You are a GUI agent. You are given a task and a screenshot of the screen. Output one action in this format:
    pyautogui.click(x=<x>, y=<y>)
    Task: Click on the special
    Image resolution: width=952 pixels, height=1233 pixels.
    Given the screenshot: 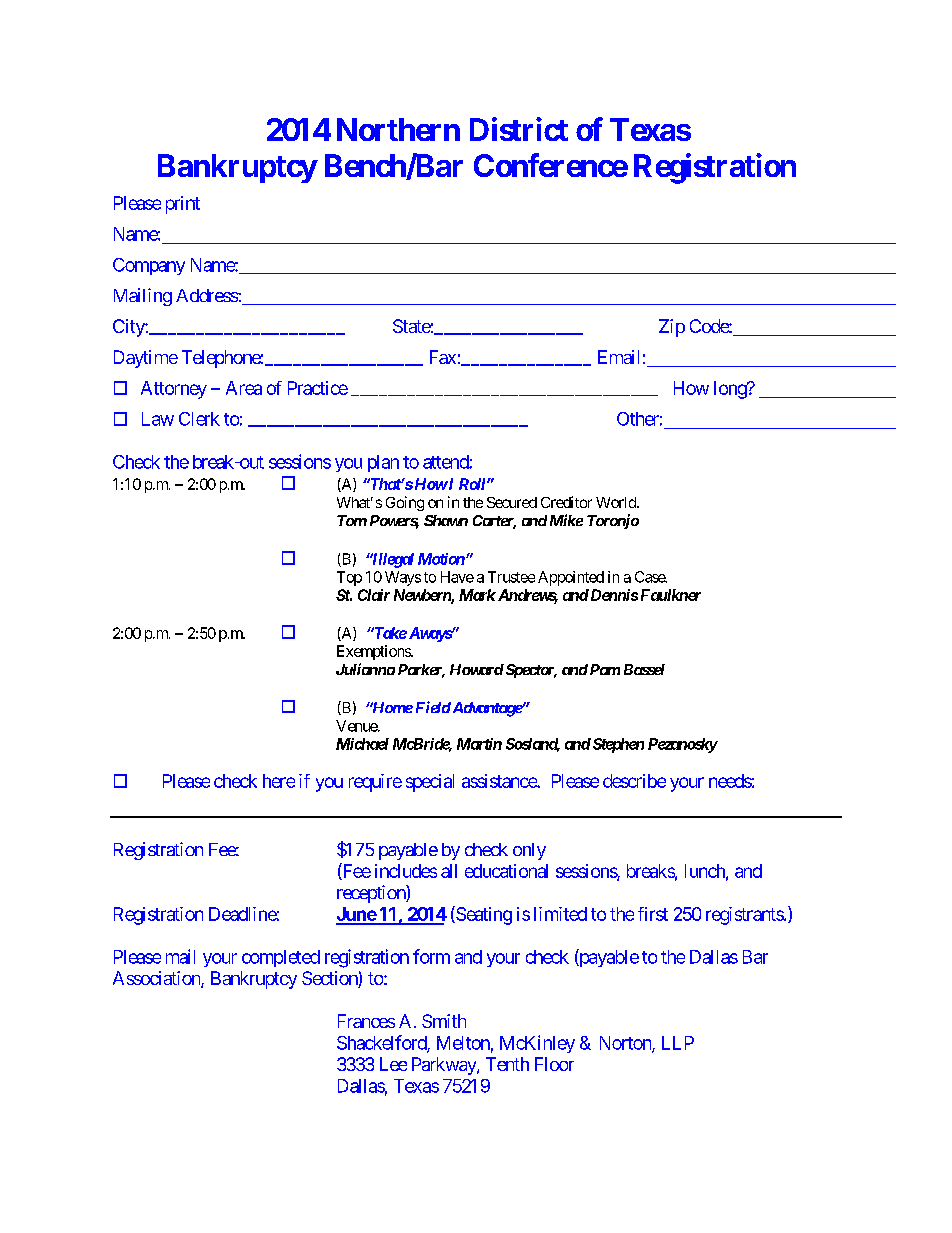 What is the action you would take?
    pyautogui.click(x=430, y=783)
